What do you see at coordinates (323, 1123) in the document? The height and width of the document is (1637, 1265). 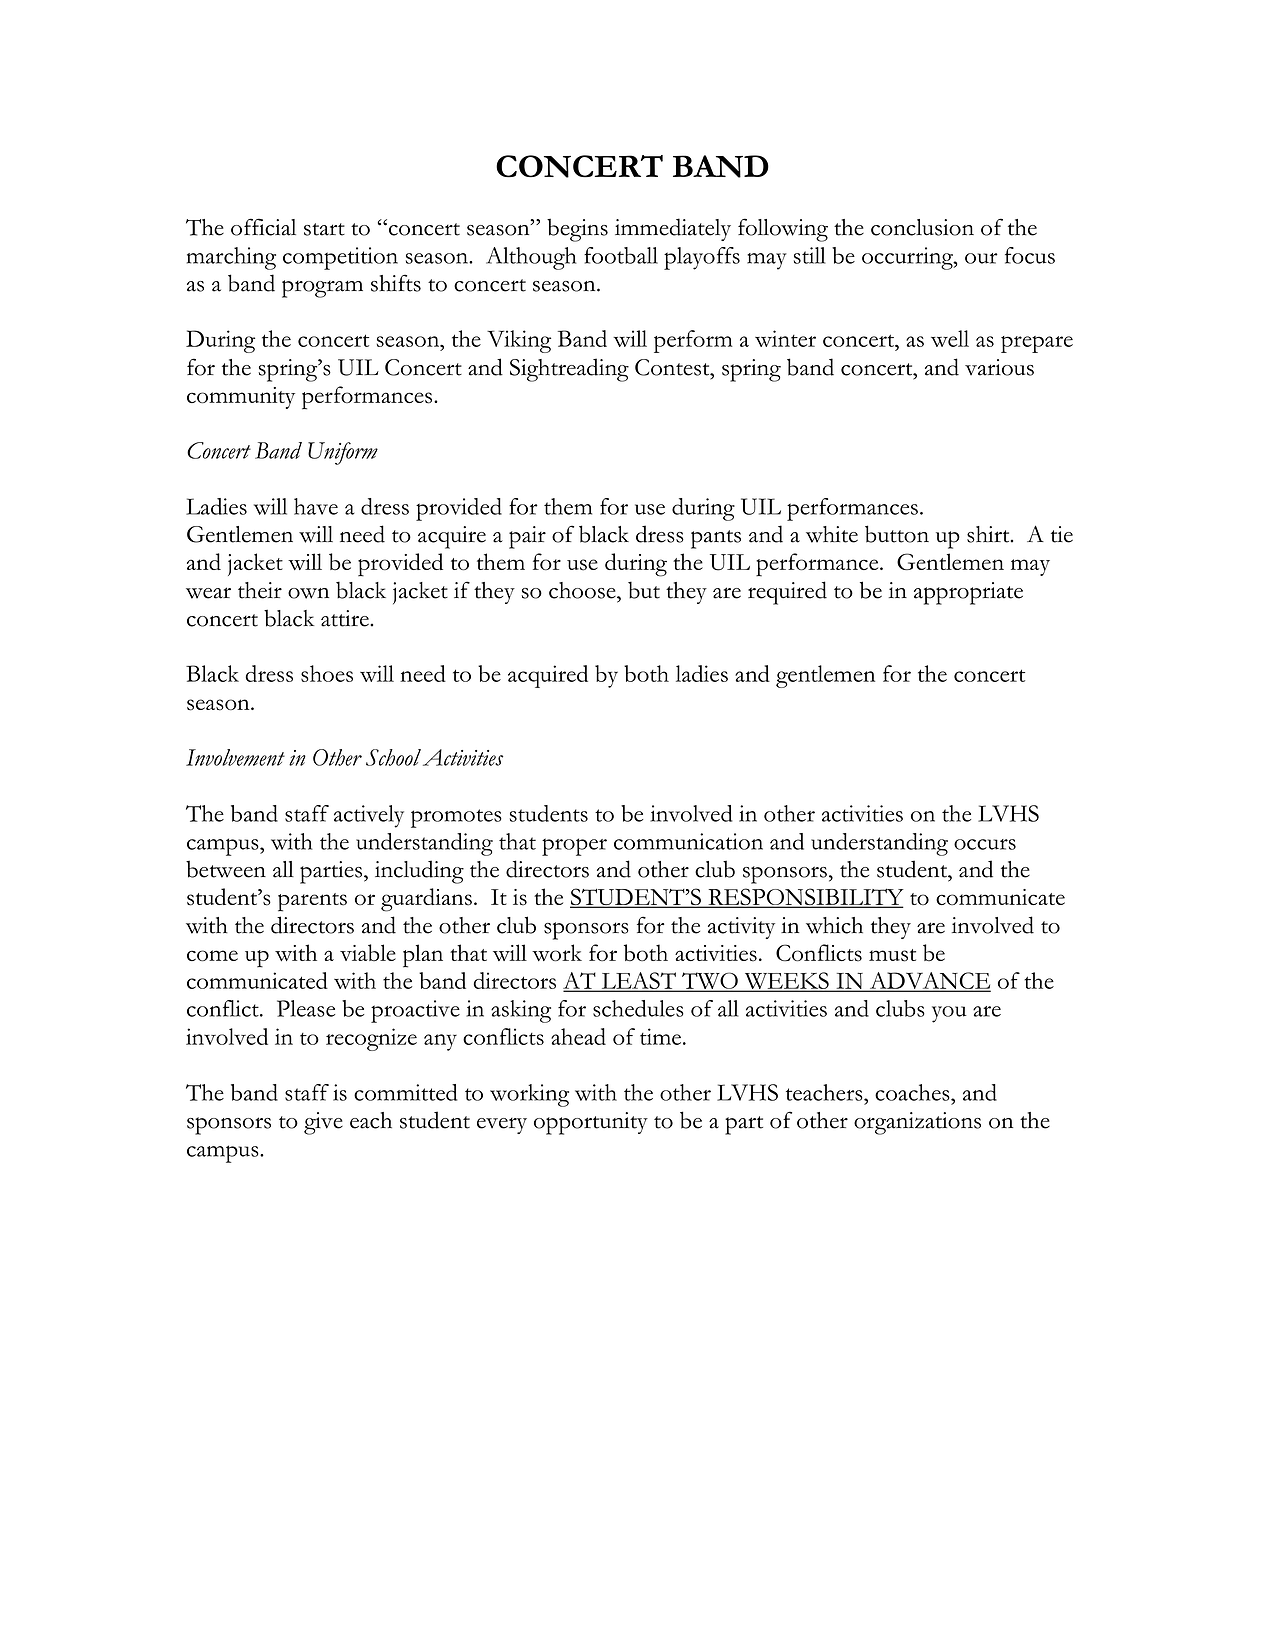 I see `give` at bounding box center [323, 1123].
